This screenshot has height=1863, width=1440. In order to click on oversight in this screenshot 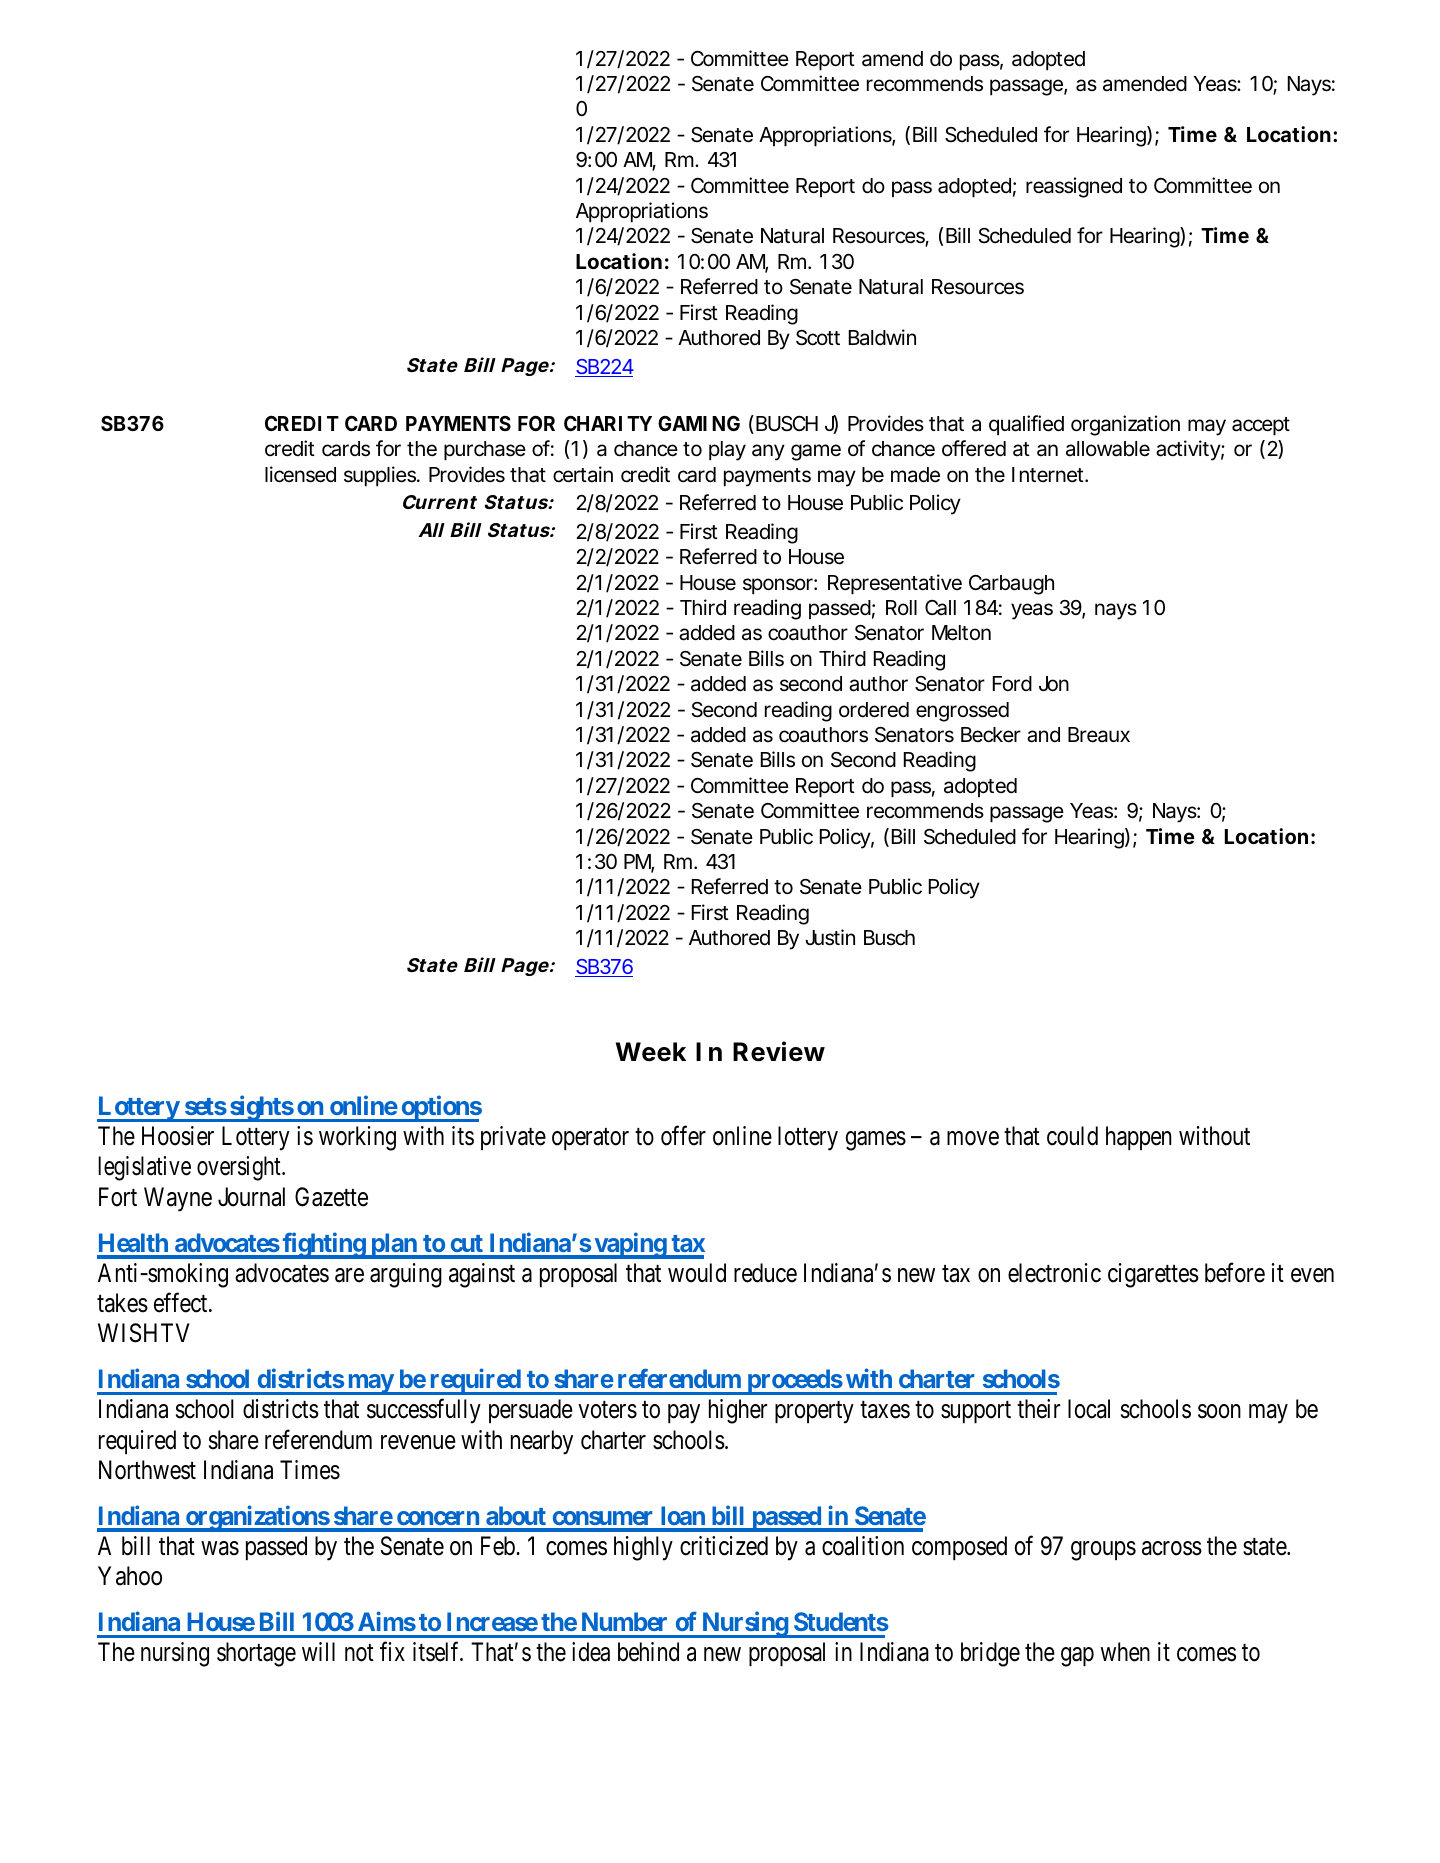, I will do `click(240, 1168)`.
